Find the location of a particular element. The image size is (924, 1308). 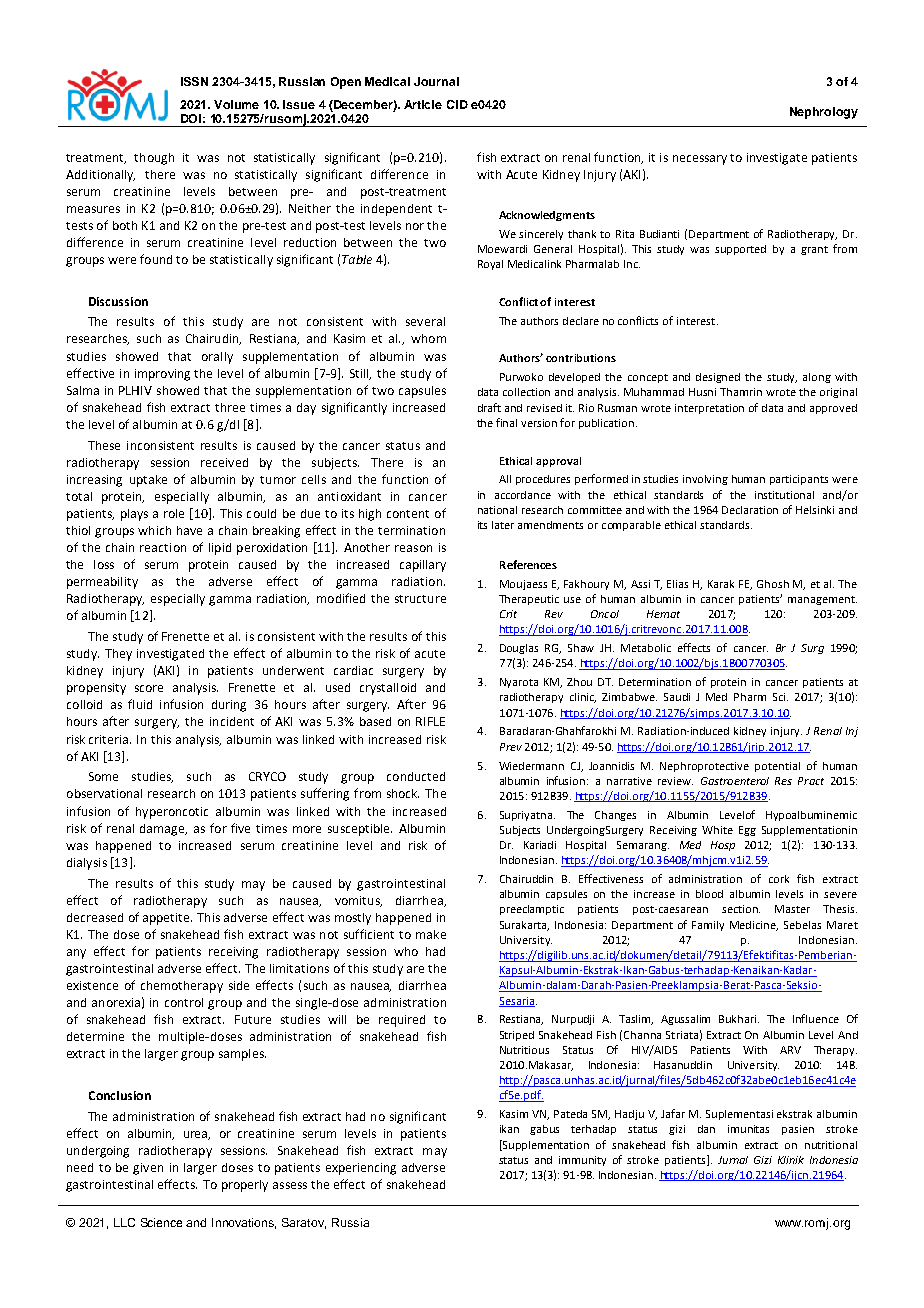

experiencing is located at coordinates (361, 1169).
